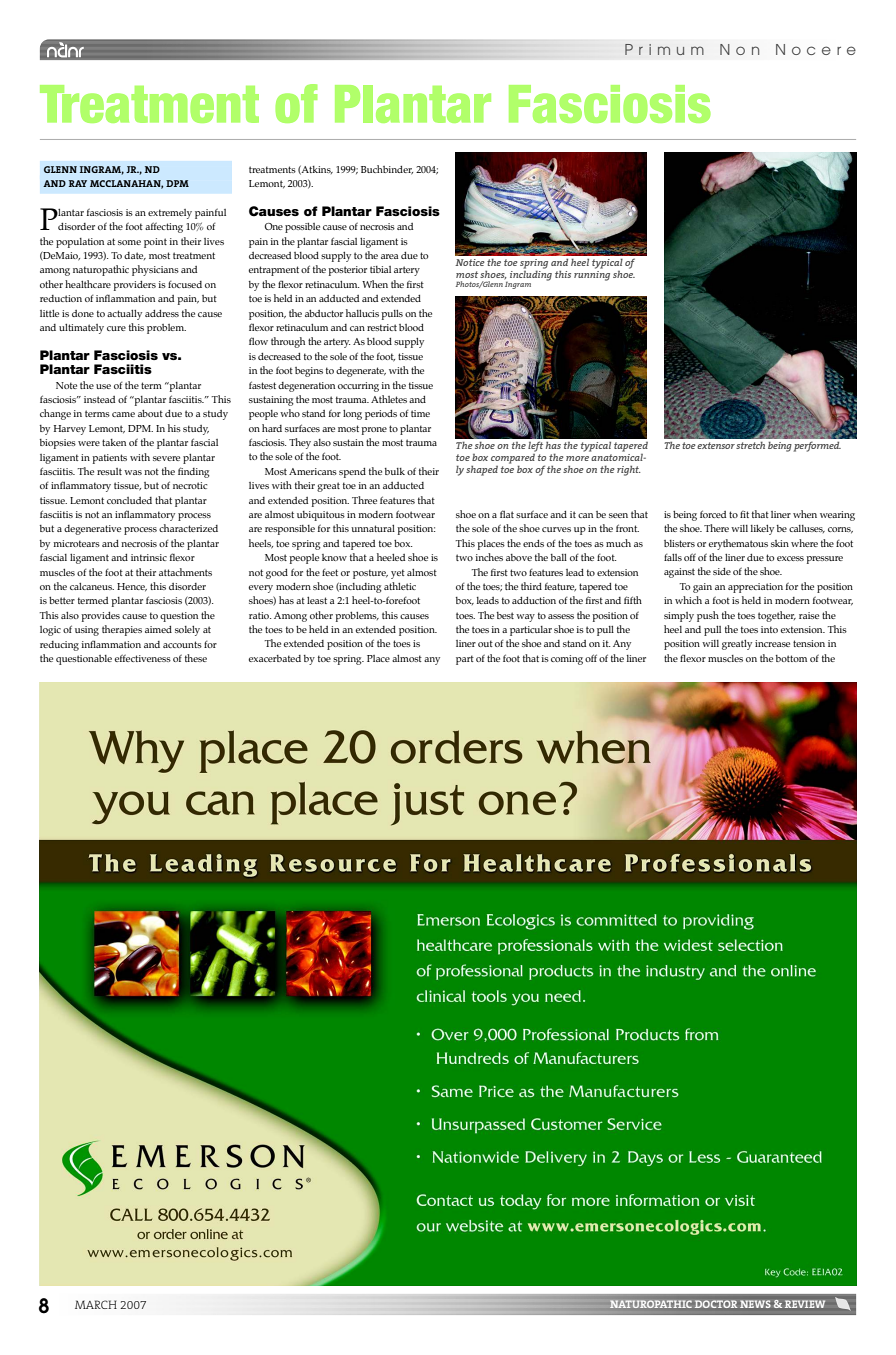 The image size is (896, 1355). Describe the element at coordinates (739, 49) in the screenshot. I see `Non` at that location.
